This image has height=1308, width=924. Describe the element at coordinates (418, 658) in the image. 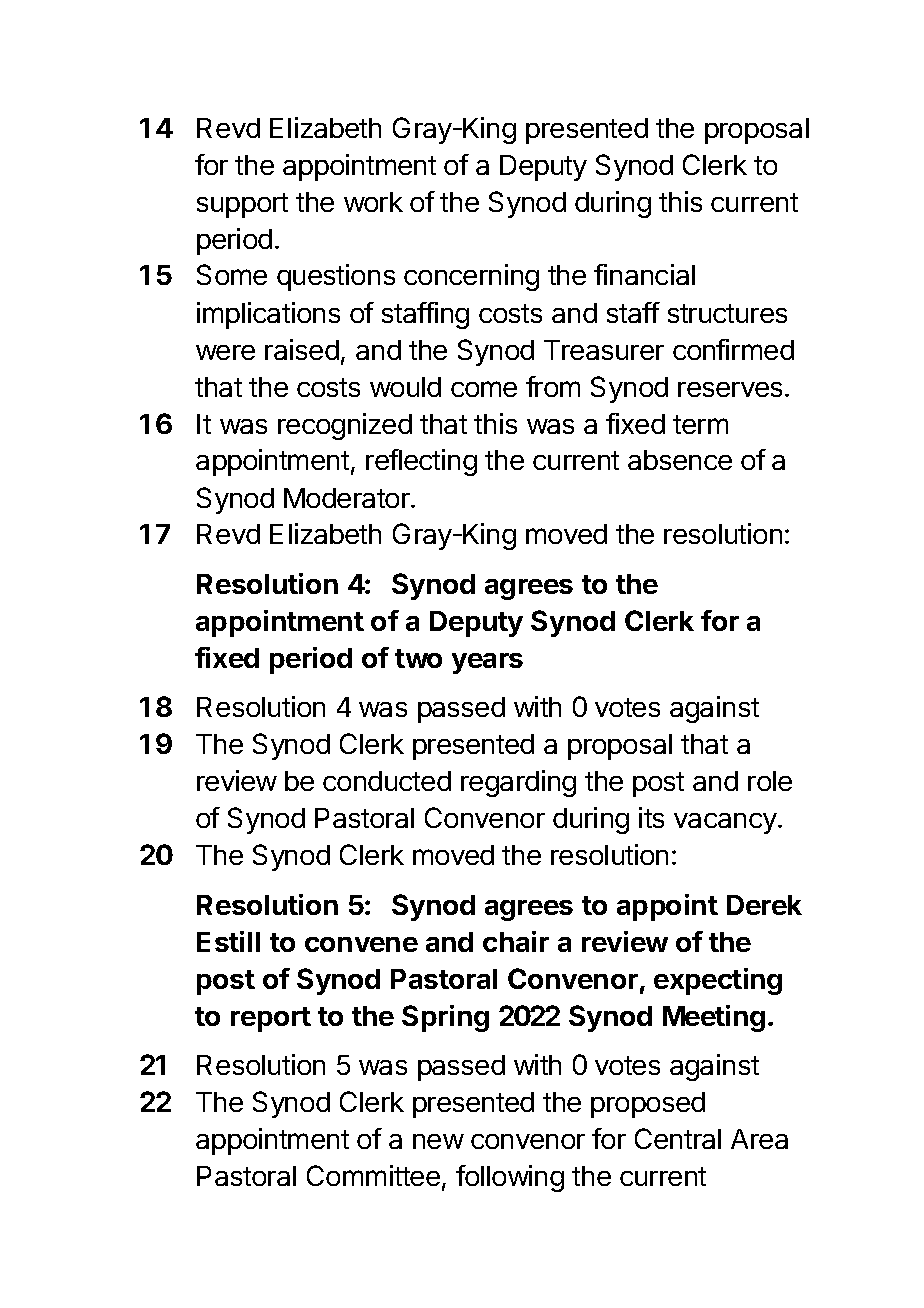

I see `two` at that location.
